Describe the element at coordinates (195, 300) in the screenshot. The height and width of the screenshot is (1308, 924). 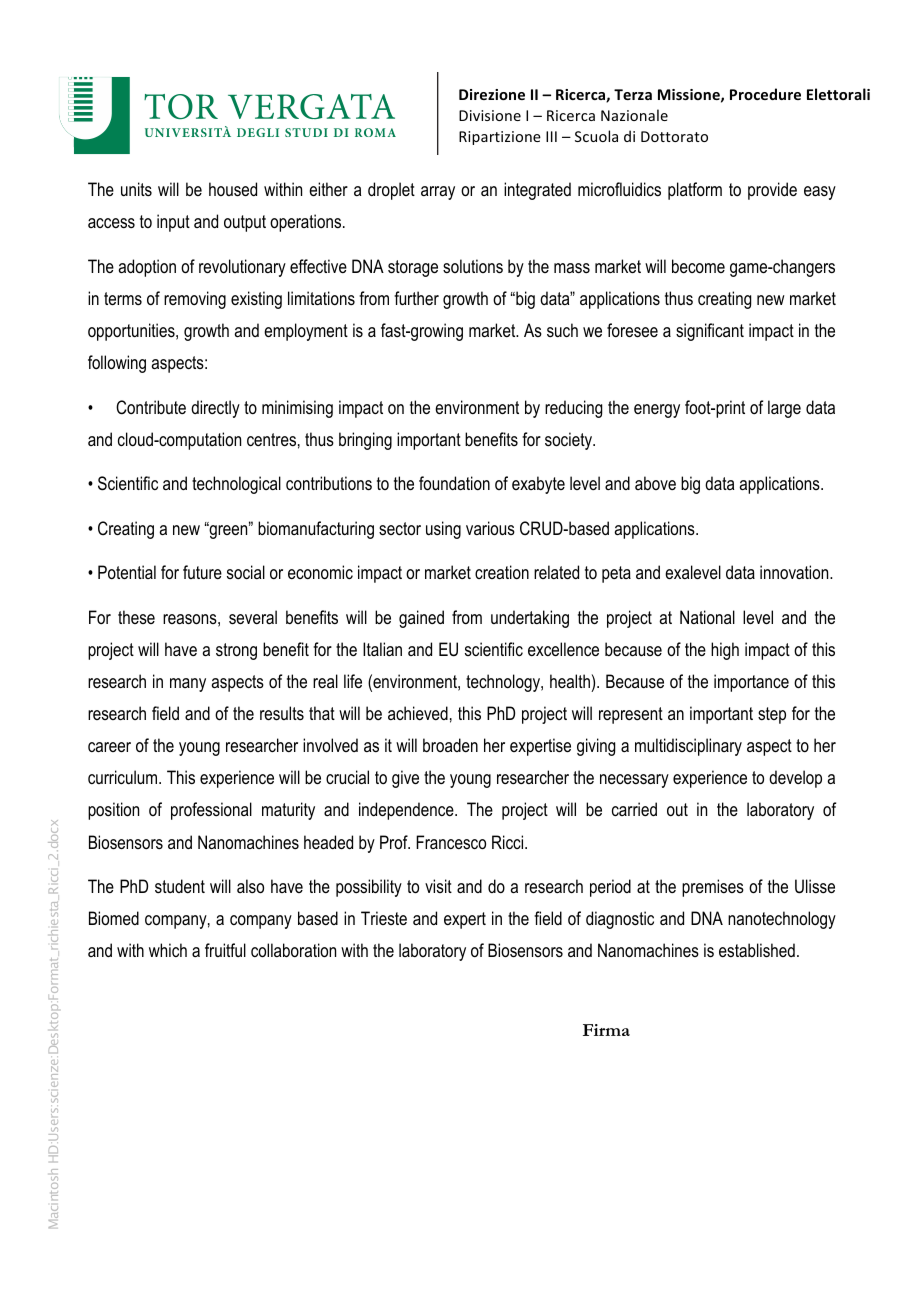
I see `removing` at that location.
